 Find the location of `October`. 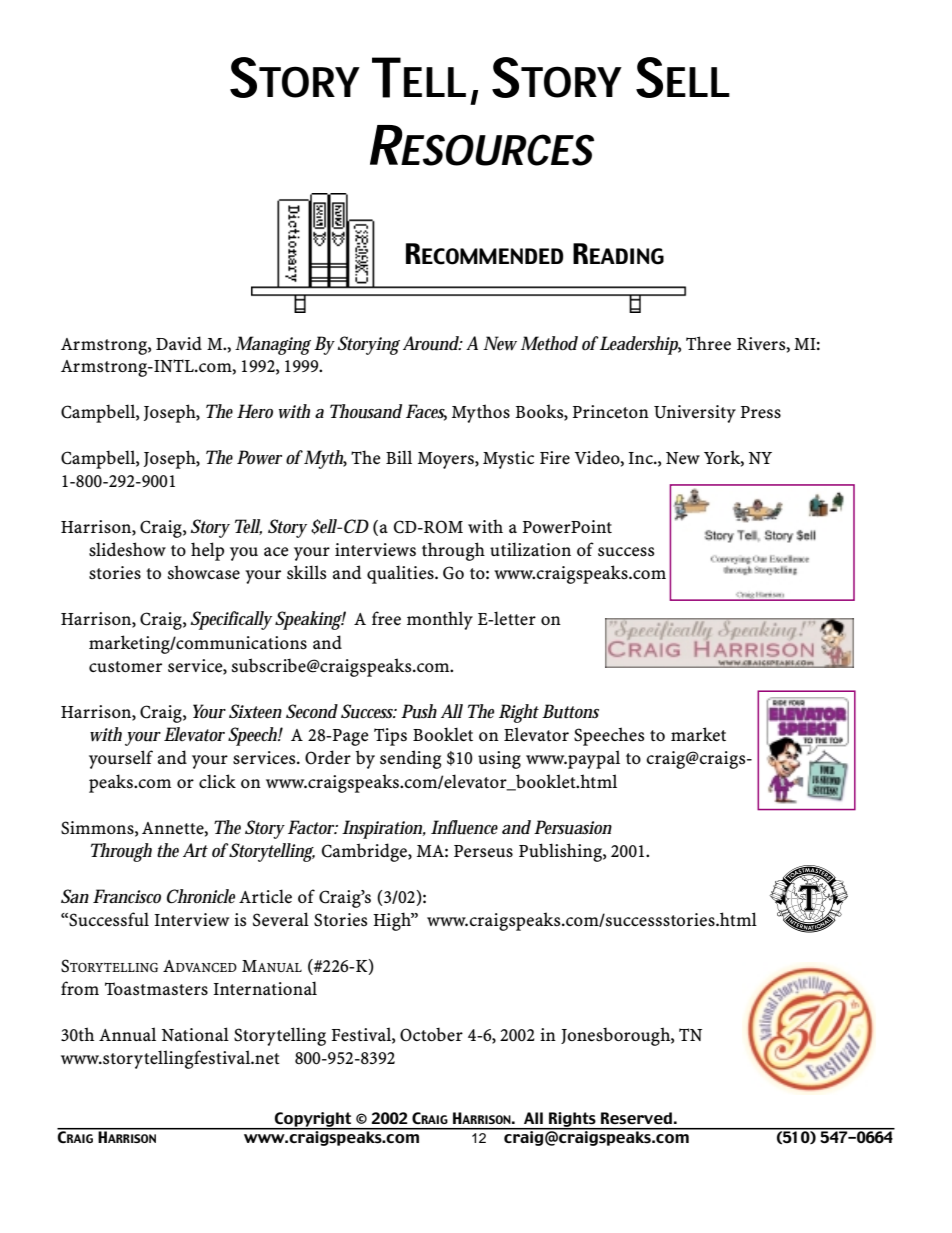

October is located at coordinates (431, 1035).
